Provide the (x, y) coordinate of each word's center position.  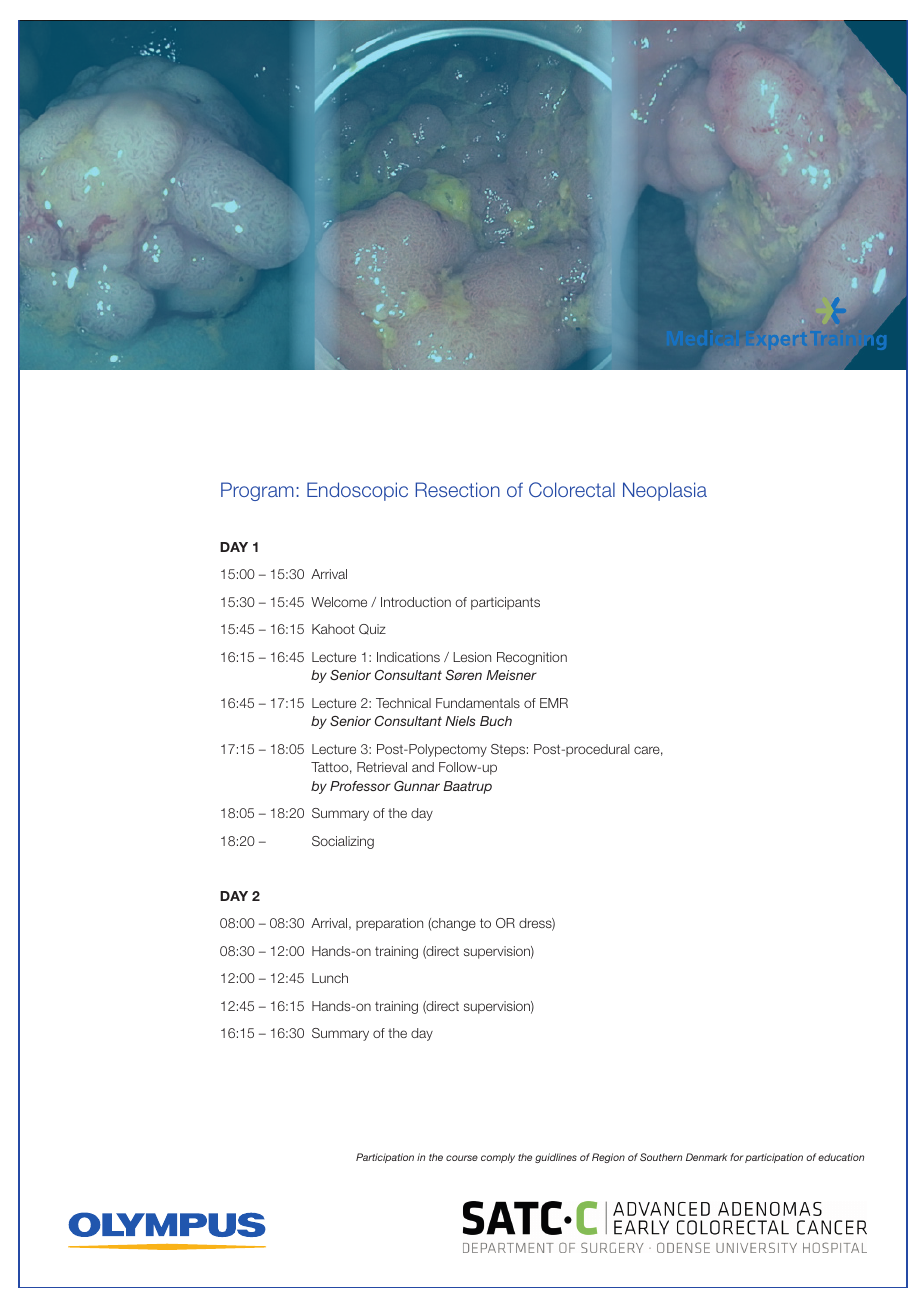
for (737, 1157)
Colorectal (572, 489)
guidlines (556, 1158)
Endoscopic (357, 491)
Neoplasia (665, 491)
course (462, 1158)
